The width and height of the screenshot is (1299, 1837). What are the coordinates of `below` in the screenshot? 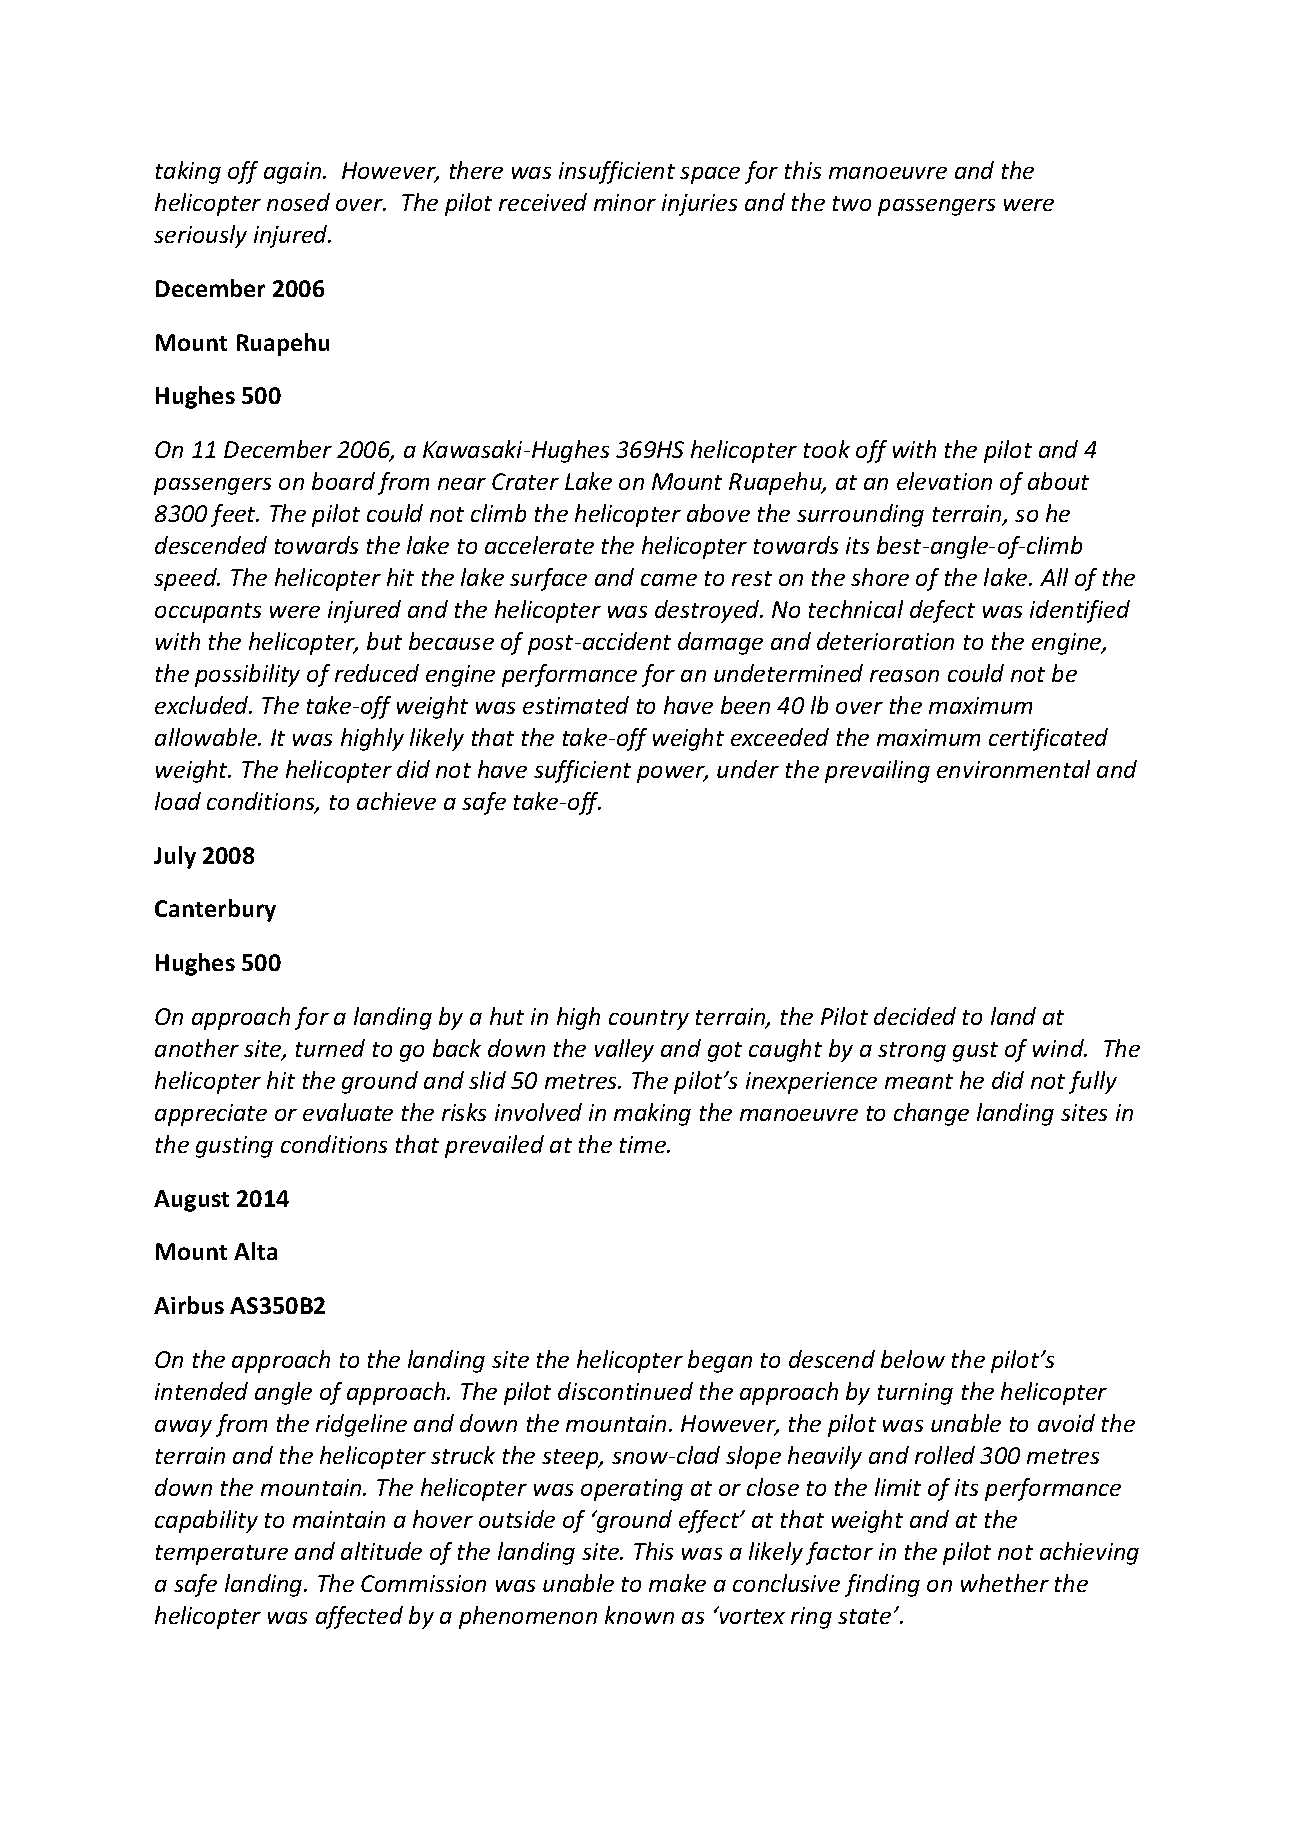 It's located at (913, 1359).
